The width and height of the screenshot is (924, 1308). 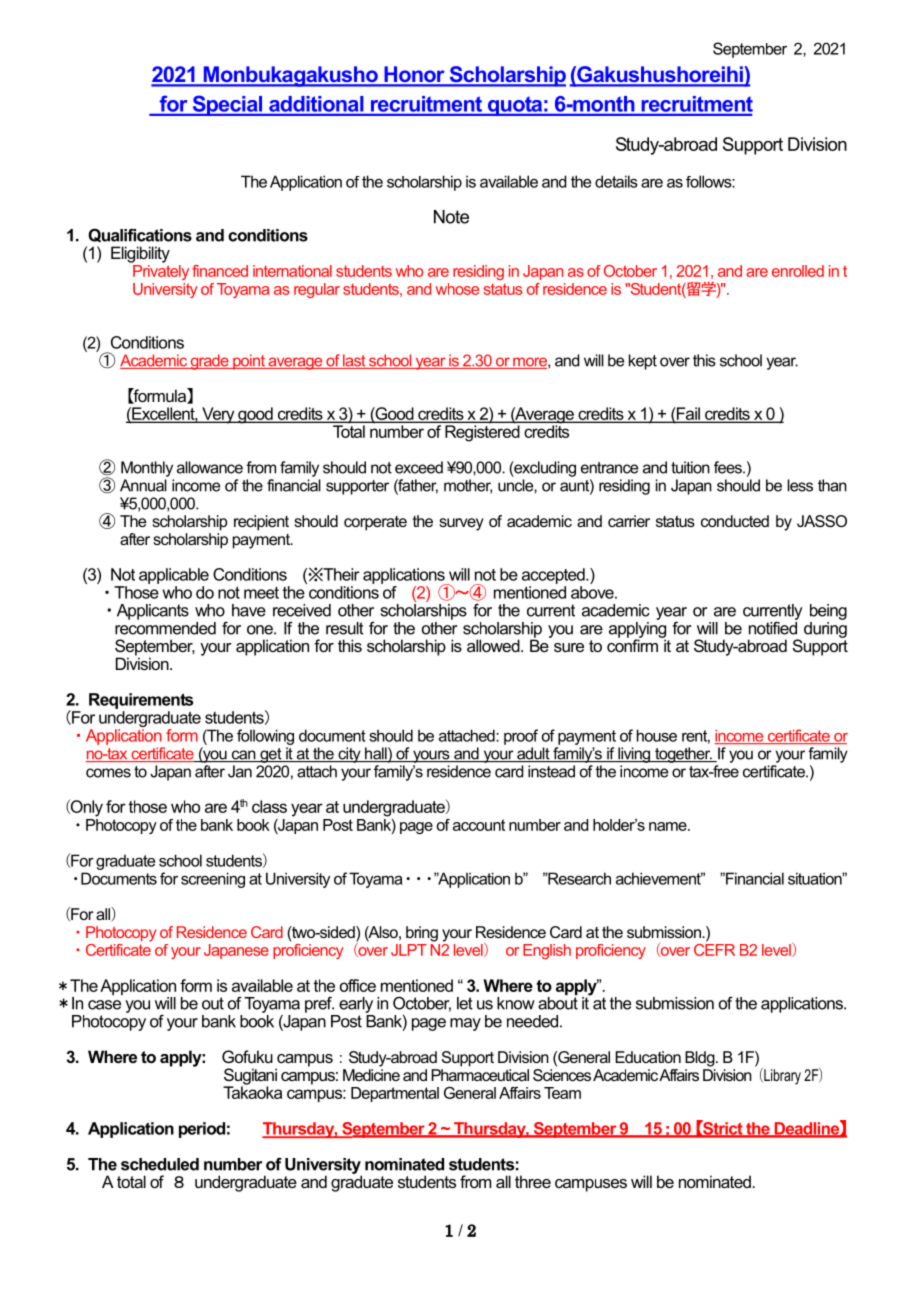 I want to click on allowance, so click(x=210, y=467).
